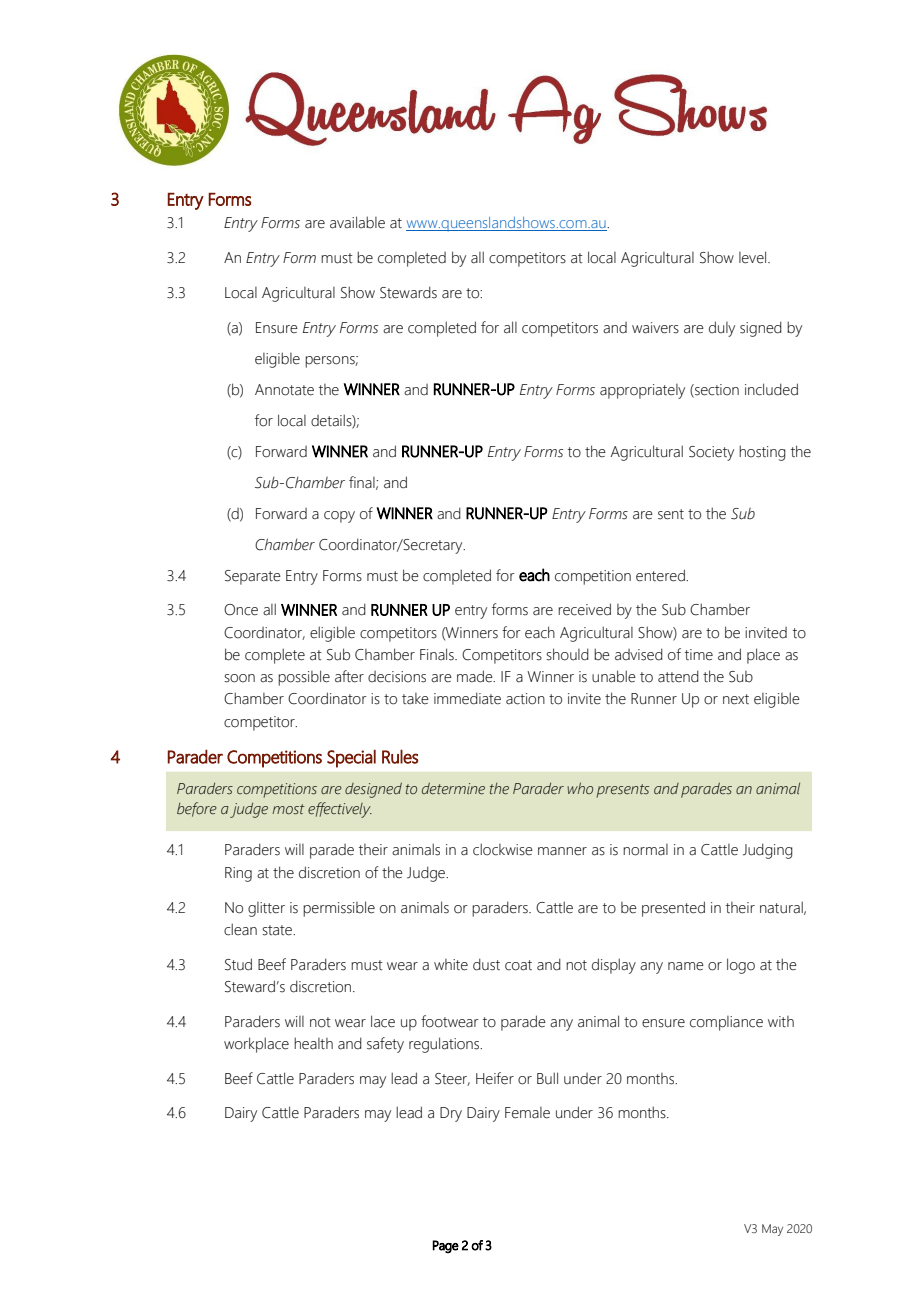 The width and height of the page is (924, 1308). I want to click on next, so click(736, 699).
